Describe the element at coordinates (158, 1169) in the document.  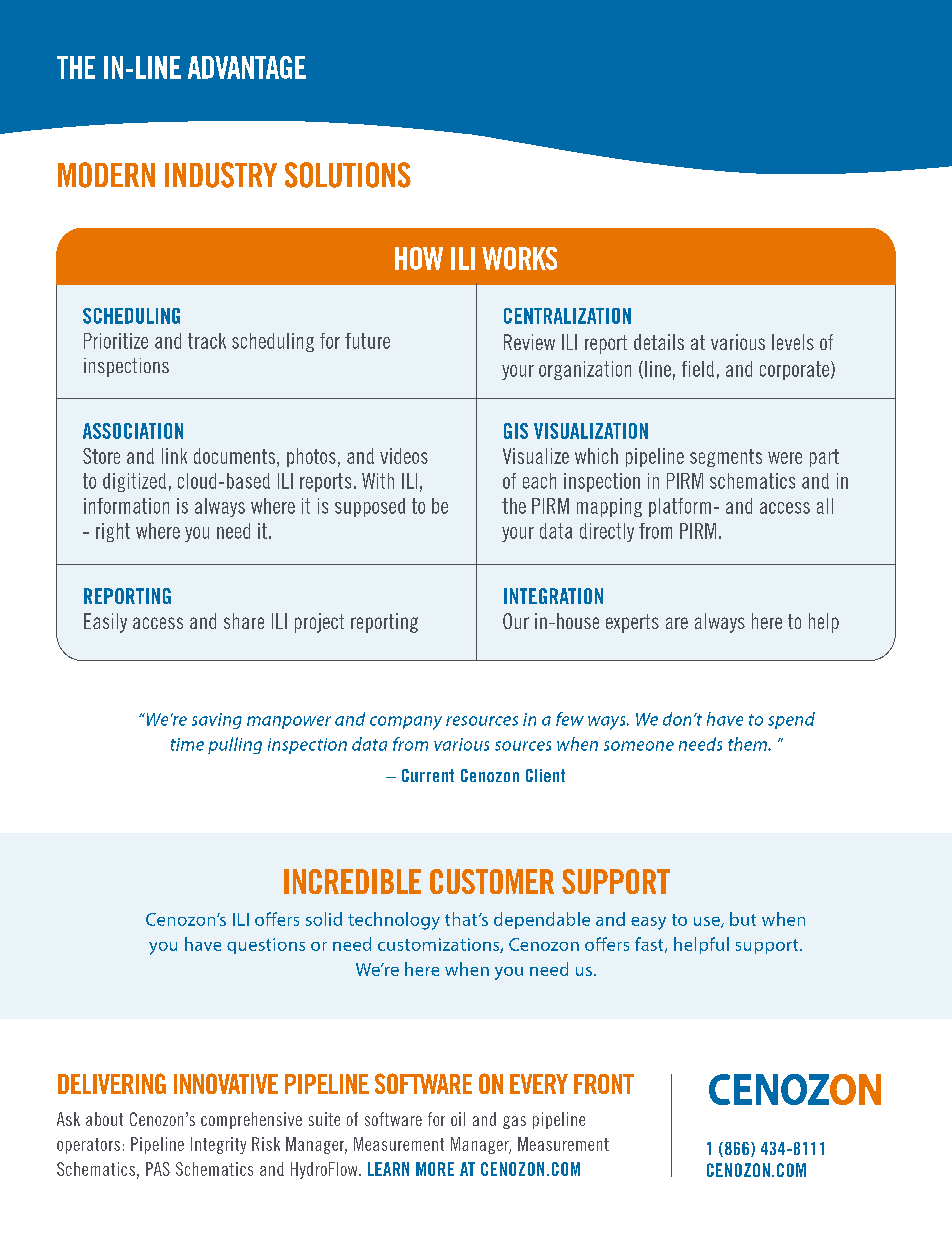
I see `PAS` at that location.
